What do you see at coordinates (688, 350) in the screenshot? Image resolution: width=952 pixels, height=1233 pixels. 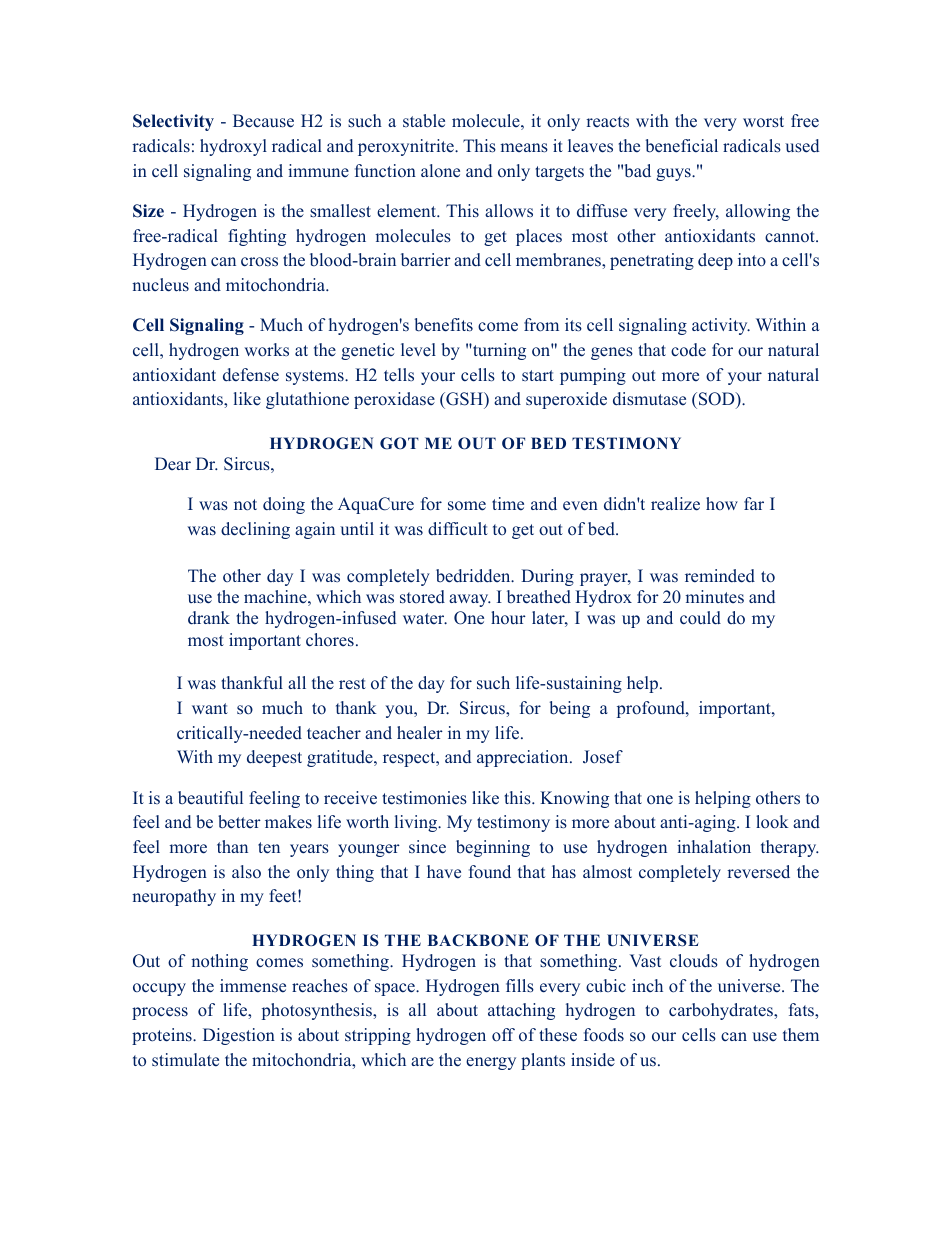 I see `code` at bounding box center [688, 350].
